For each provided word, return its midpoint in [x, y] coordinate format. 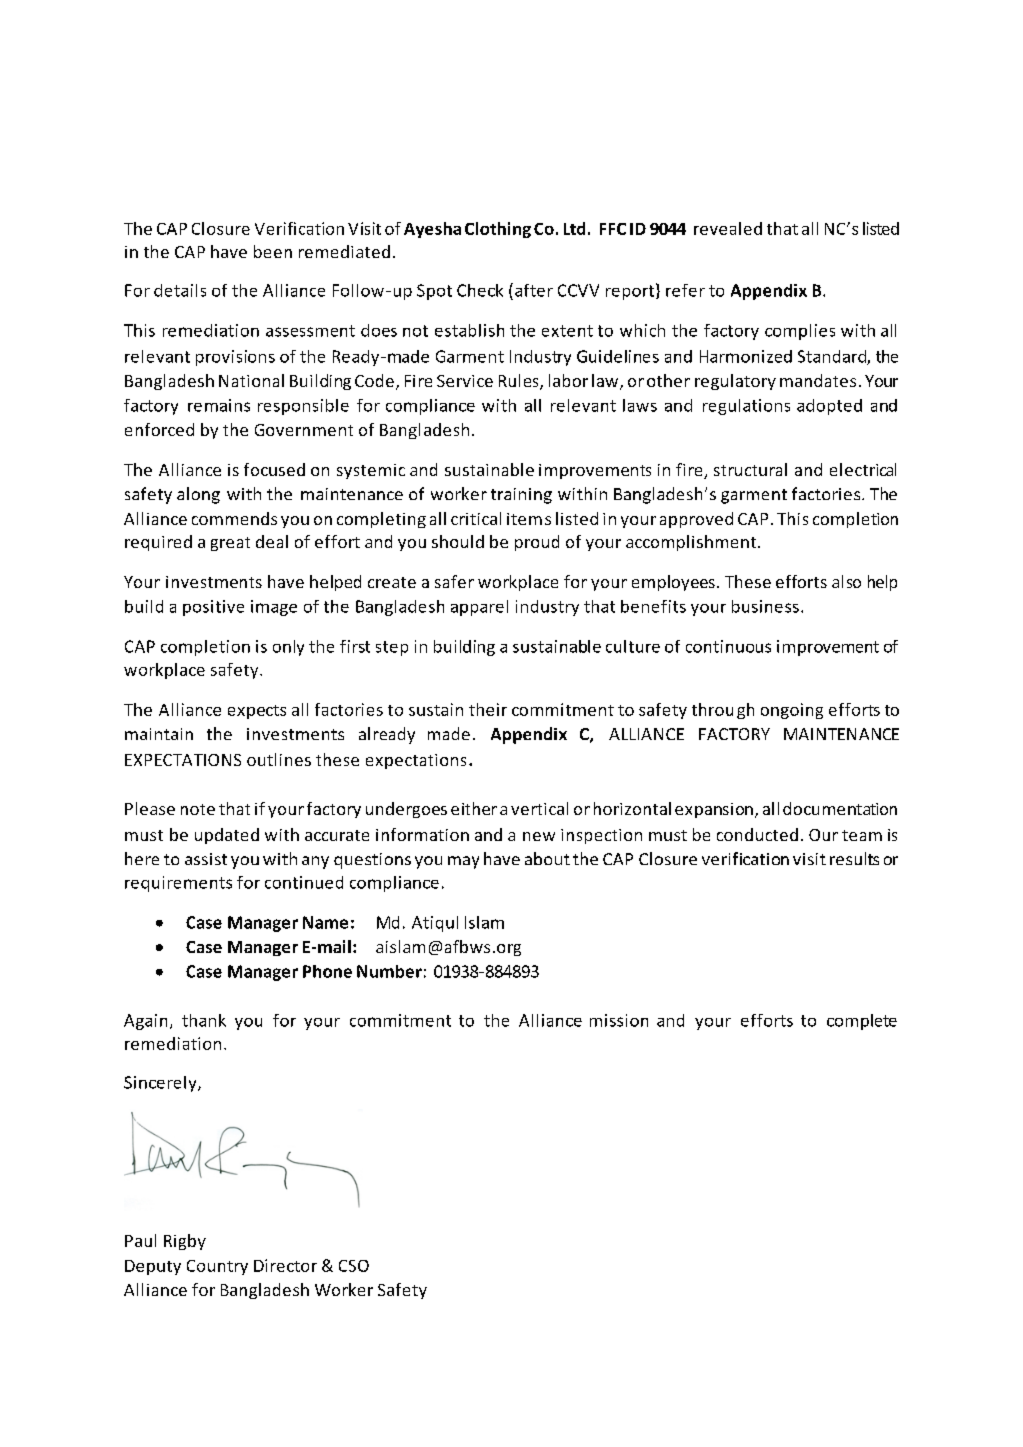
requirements [178, 884]
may [463, 862]
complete [862, 1022]
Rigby [185, 1242]
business [765, 606]
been [273, 251]
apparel [479, 608]
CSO [354, 1266]
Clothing [498, 230]
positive [213, 608]
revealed [728, 228]
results [854, 858]
